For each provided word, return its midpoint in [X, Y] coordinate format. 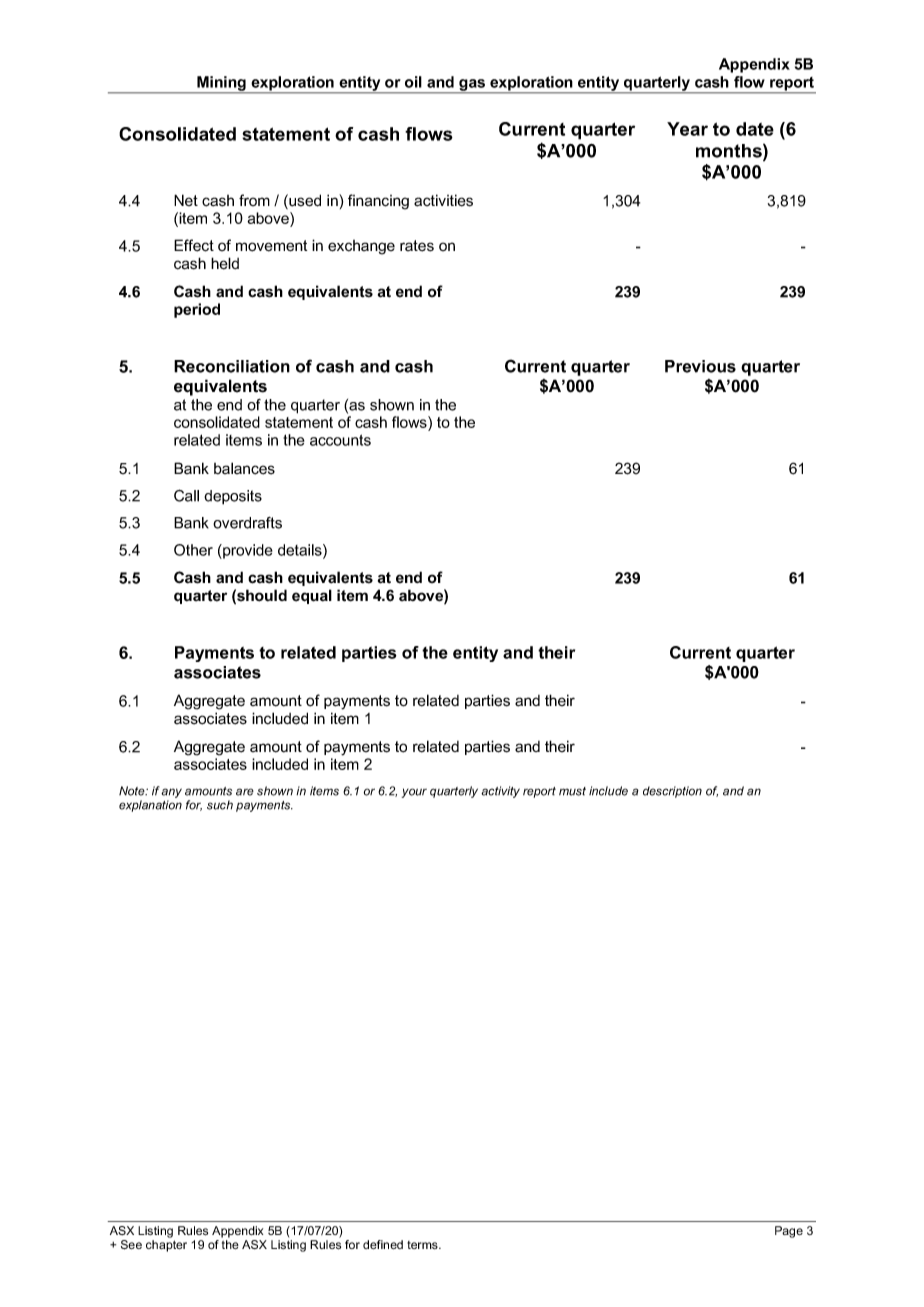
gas [472, 86]
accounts [340, 440]
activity [500, 792]
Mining [221, 84]
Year [687, 129]
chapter [166, 1246]
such [220, 805]
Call [186, 495]
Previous [700, 366]
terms [423, 1245]
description [672, 792]
